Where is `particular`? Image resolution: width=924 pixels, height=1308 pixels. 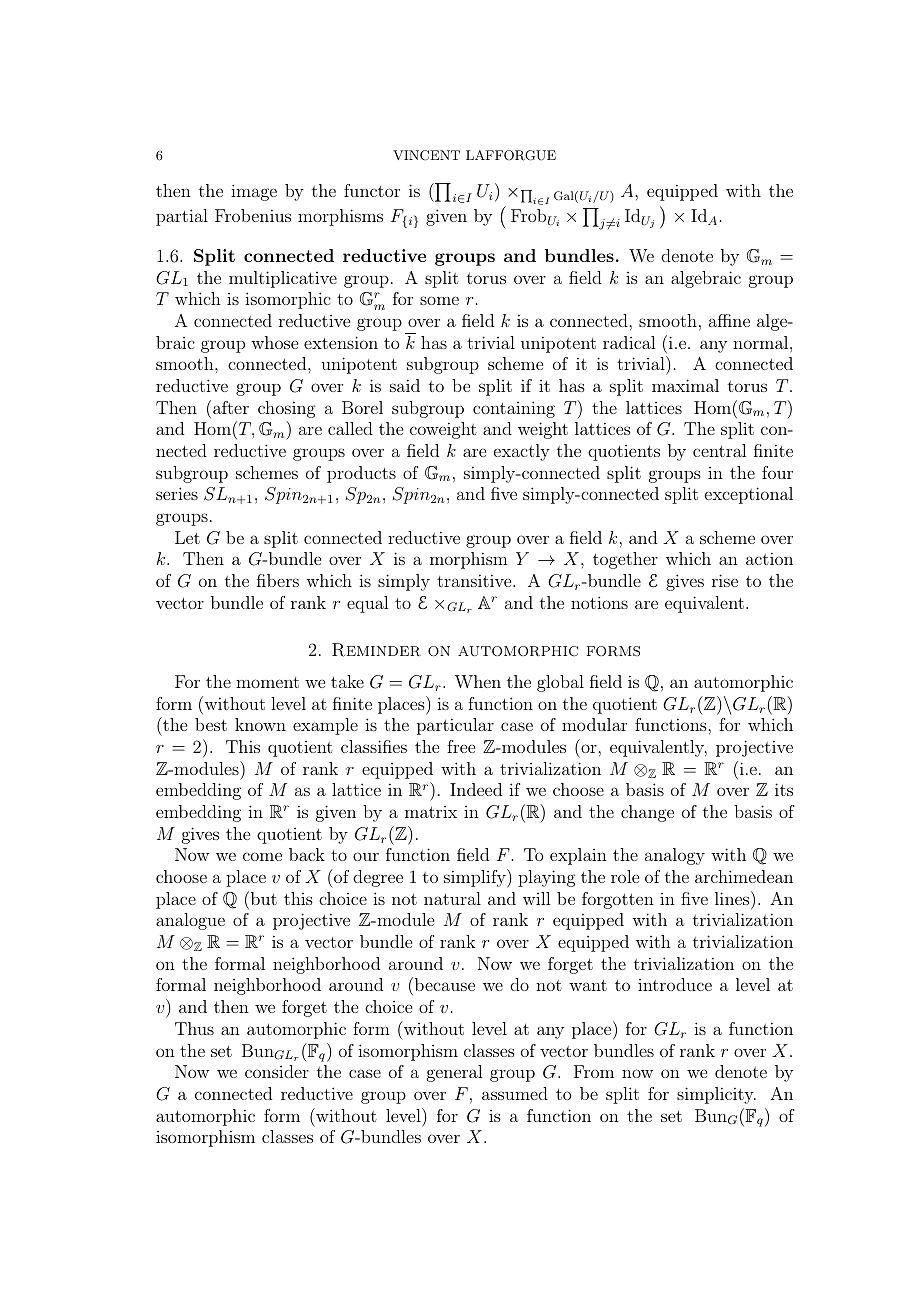 particular is located at coordinates (455, 726).
